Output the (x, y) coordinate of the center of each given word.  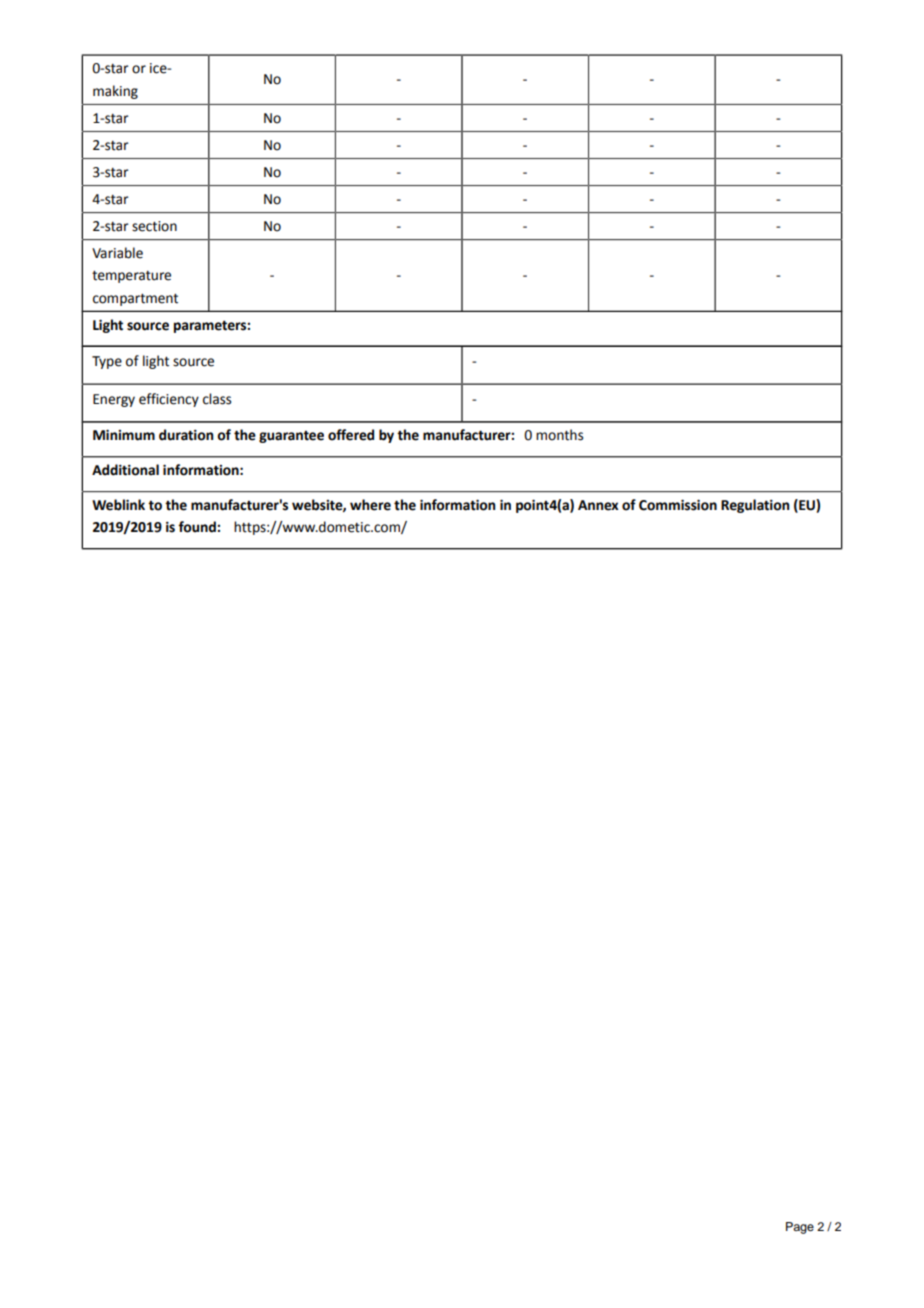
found (197, 527)
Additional (125, 470)
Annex (598, 505)
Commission (678, 505)
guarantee (291, 436)
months (559, 435)
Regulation (755, 506)
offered (351, 435)
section (154, 226)
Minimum (124, 435)
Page (800, 1228)
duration (186, 435)
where (370, 505)
